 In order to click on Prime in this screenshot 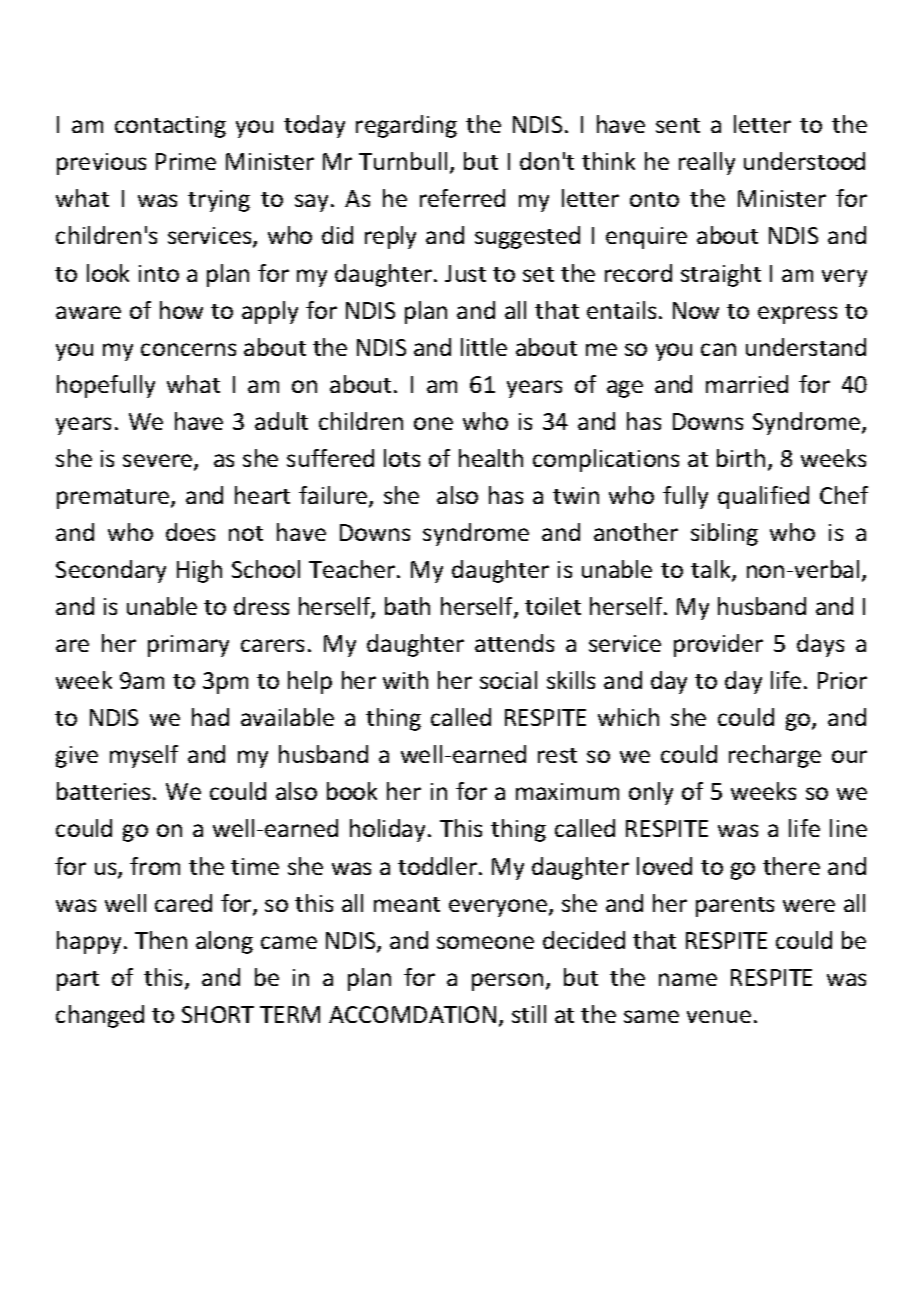, I will do `click(186, 161)`.
